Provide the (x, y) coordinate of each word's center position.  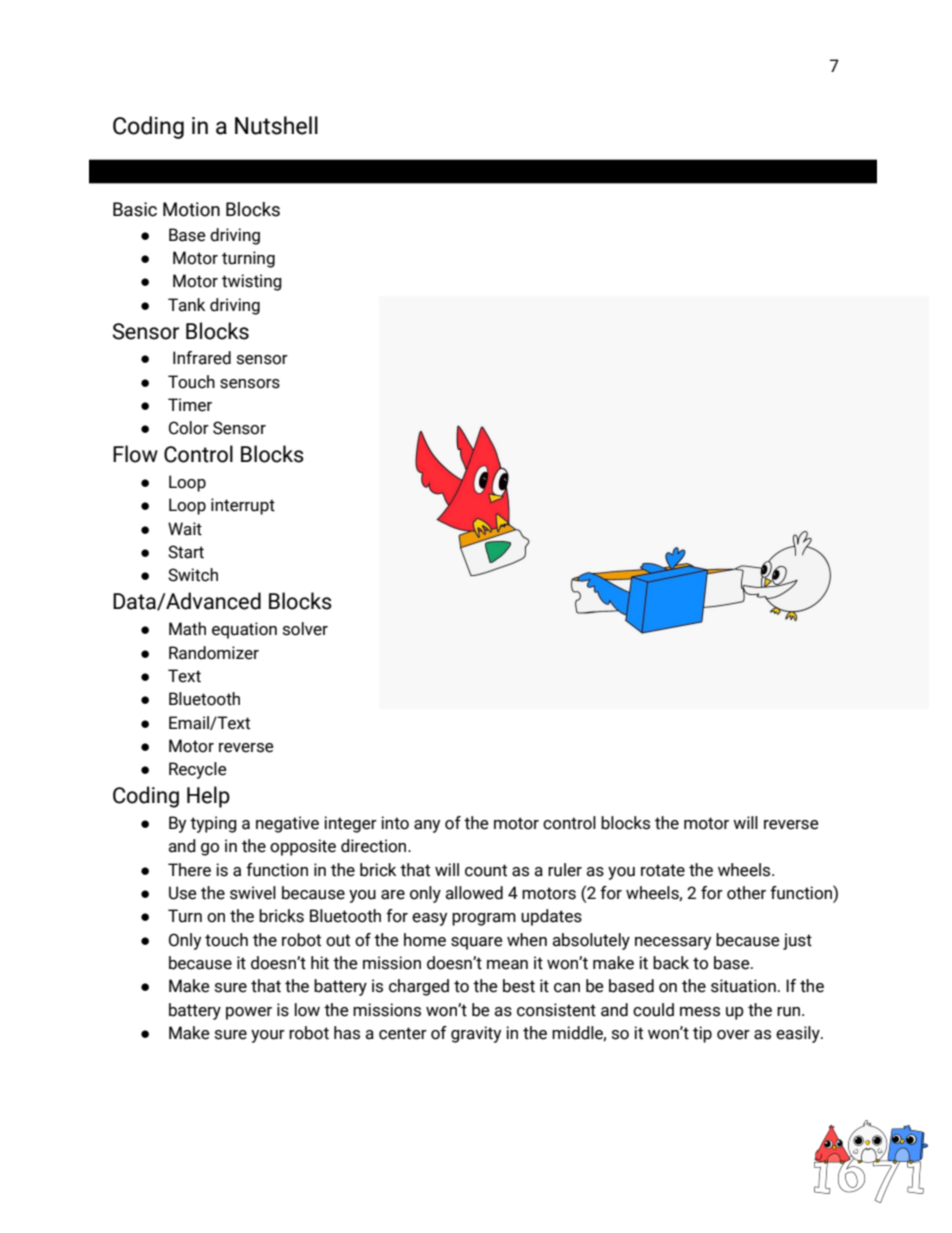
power (249, 1013)
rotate (663, 870)
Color (189, 428)
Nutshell (276, 125)
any (427, 826)
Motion (191, 209)
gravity (476, 1034)
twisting (252, 282)
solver (305, 629)
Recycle (198, 770)
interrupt (243, 506)
